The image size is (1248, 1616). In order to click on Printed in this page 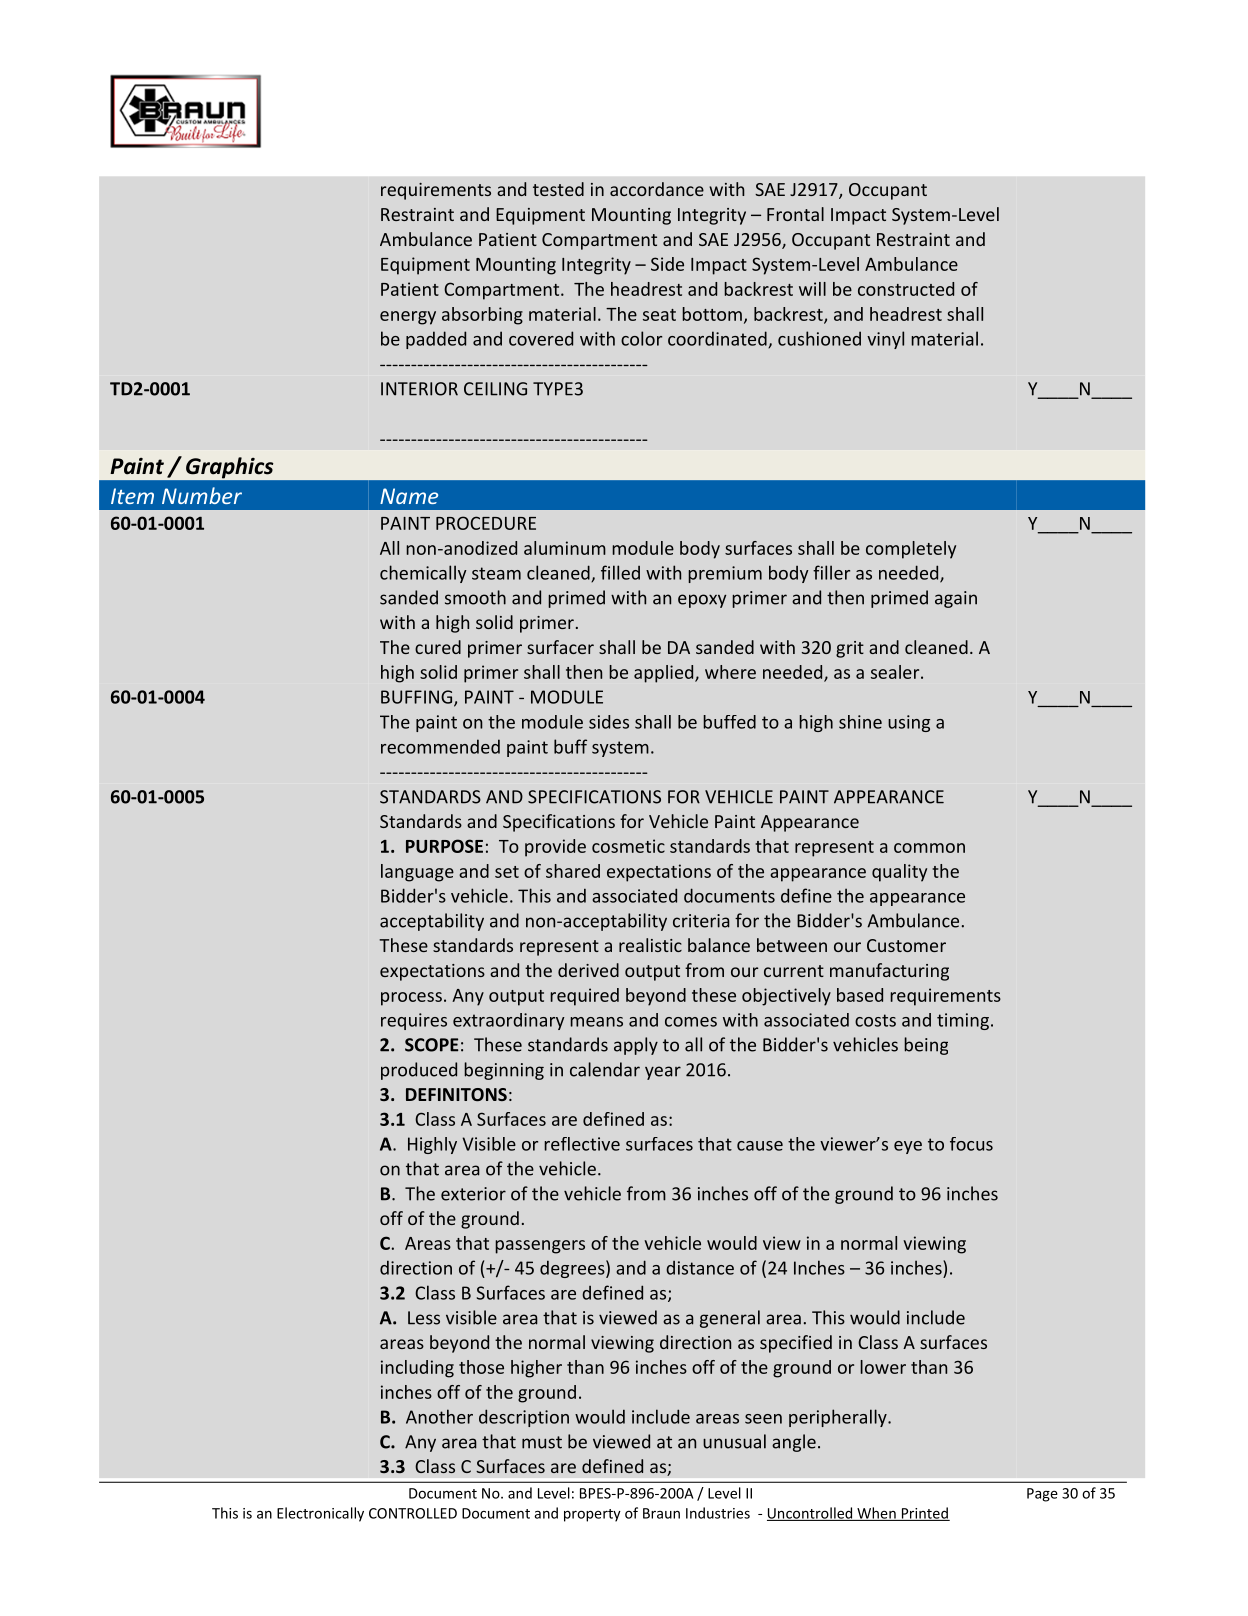, I will do `click(924, 1514)`.
